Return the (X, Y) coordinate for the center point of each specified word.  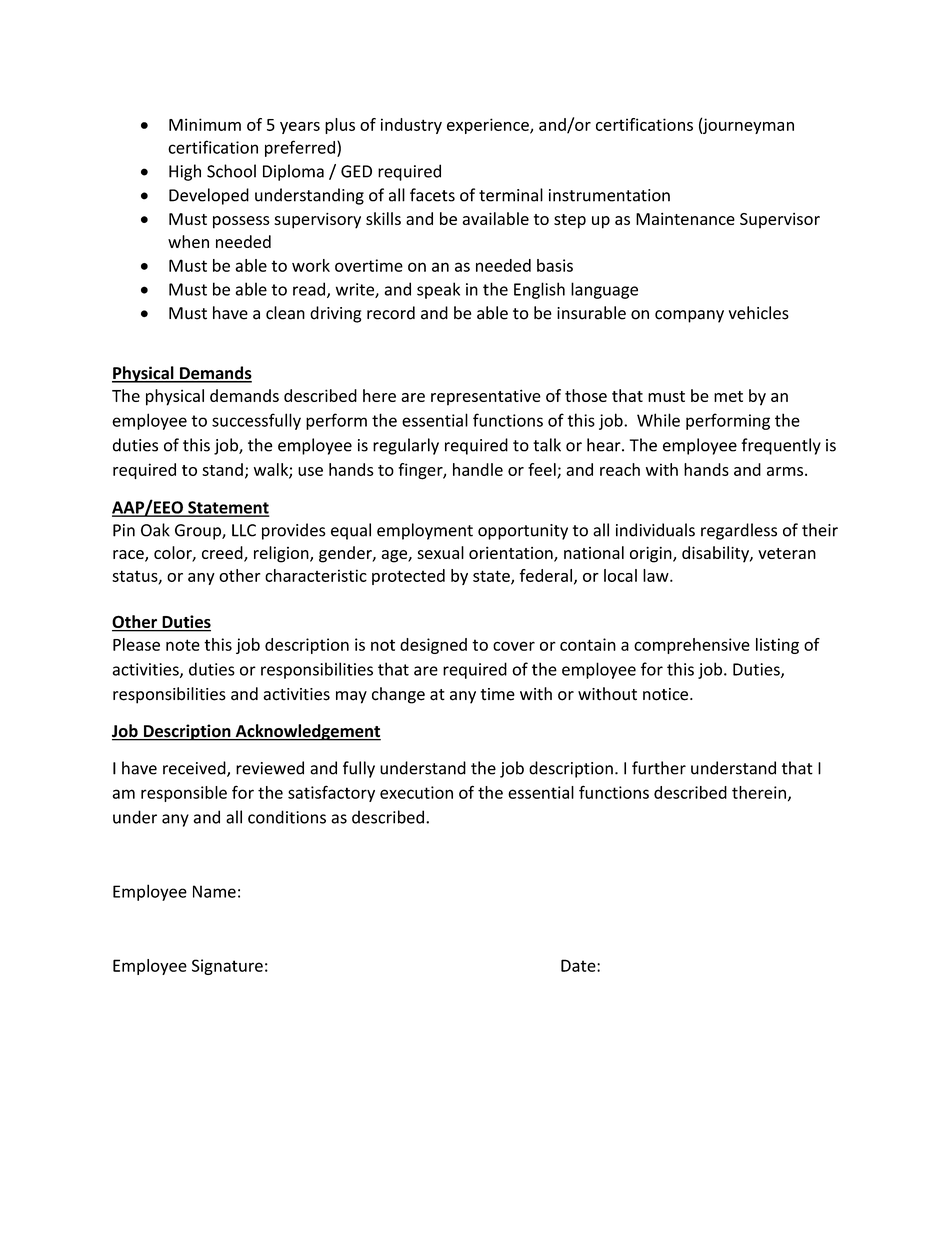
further (659, 768)
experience (489, 126)
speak (438, 290)
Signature (227, 967)
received (195, 769)
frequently (781, 446)
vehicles (759, 313)
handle (478, 469)
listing (777, 646)
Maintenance (685, 218)
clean (285, 313)
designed (433, 646)
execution (416, 792)
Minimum (205, 124)
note (183, 645)
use (310, 471)
